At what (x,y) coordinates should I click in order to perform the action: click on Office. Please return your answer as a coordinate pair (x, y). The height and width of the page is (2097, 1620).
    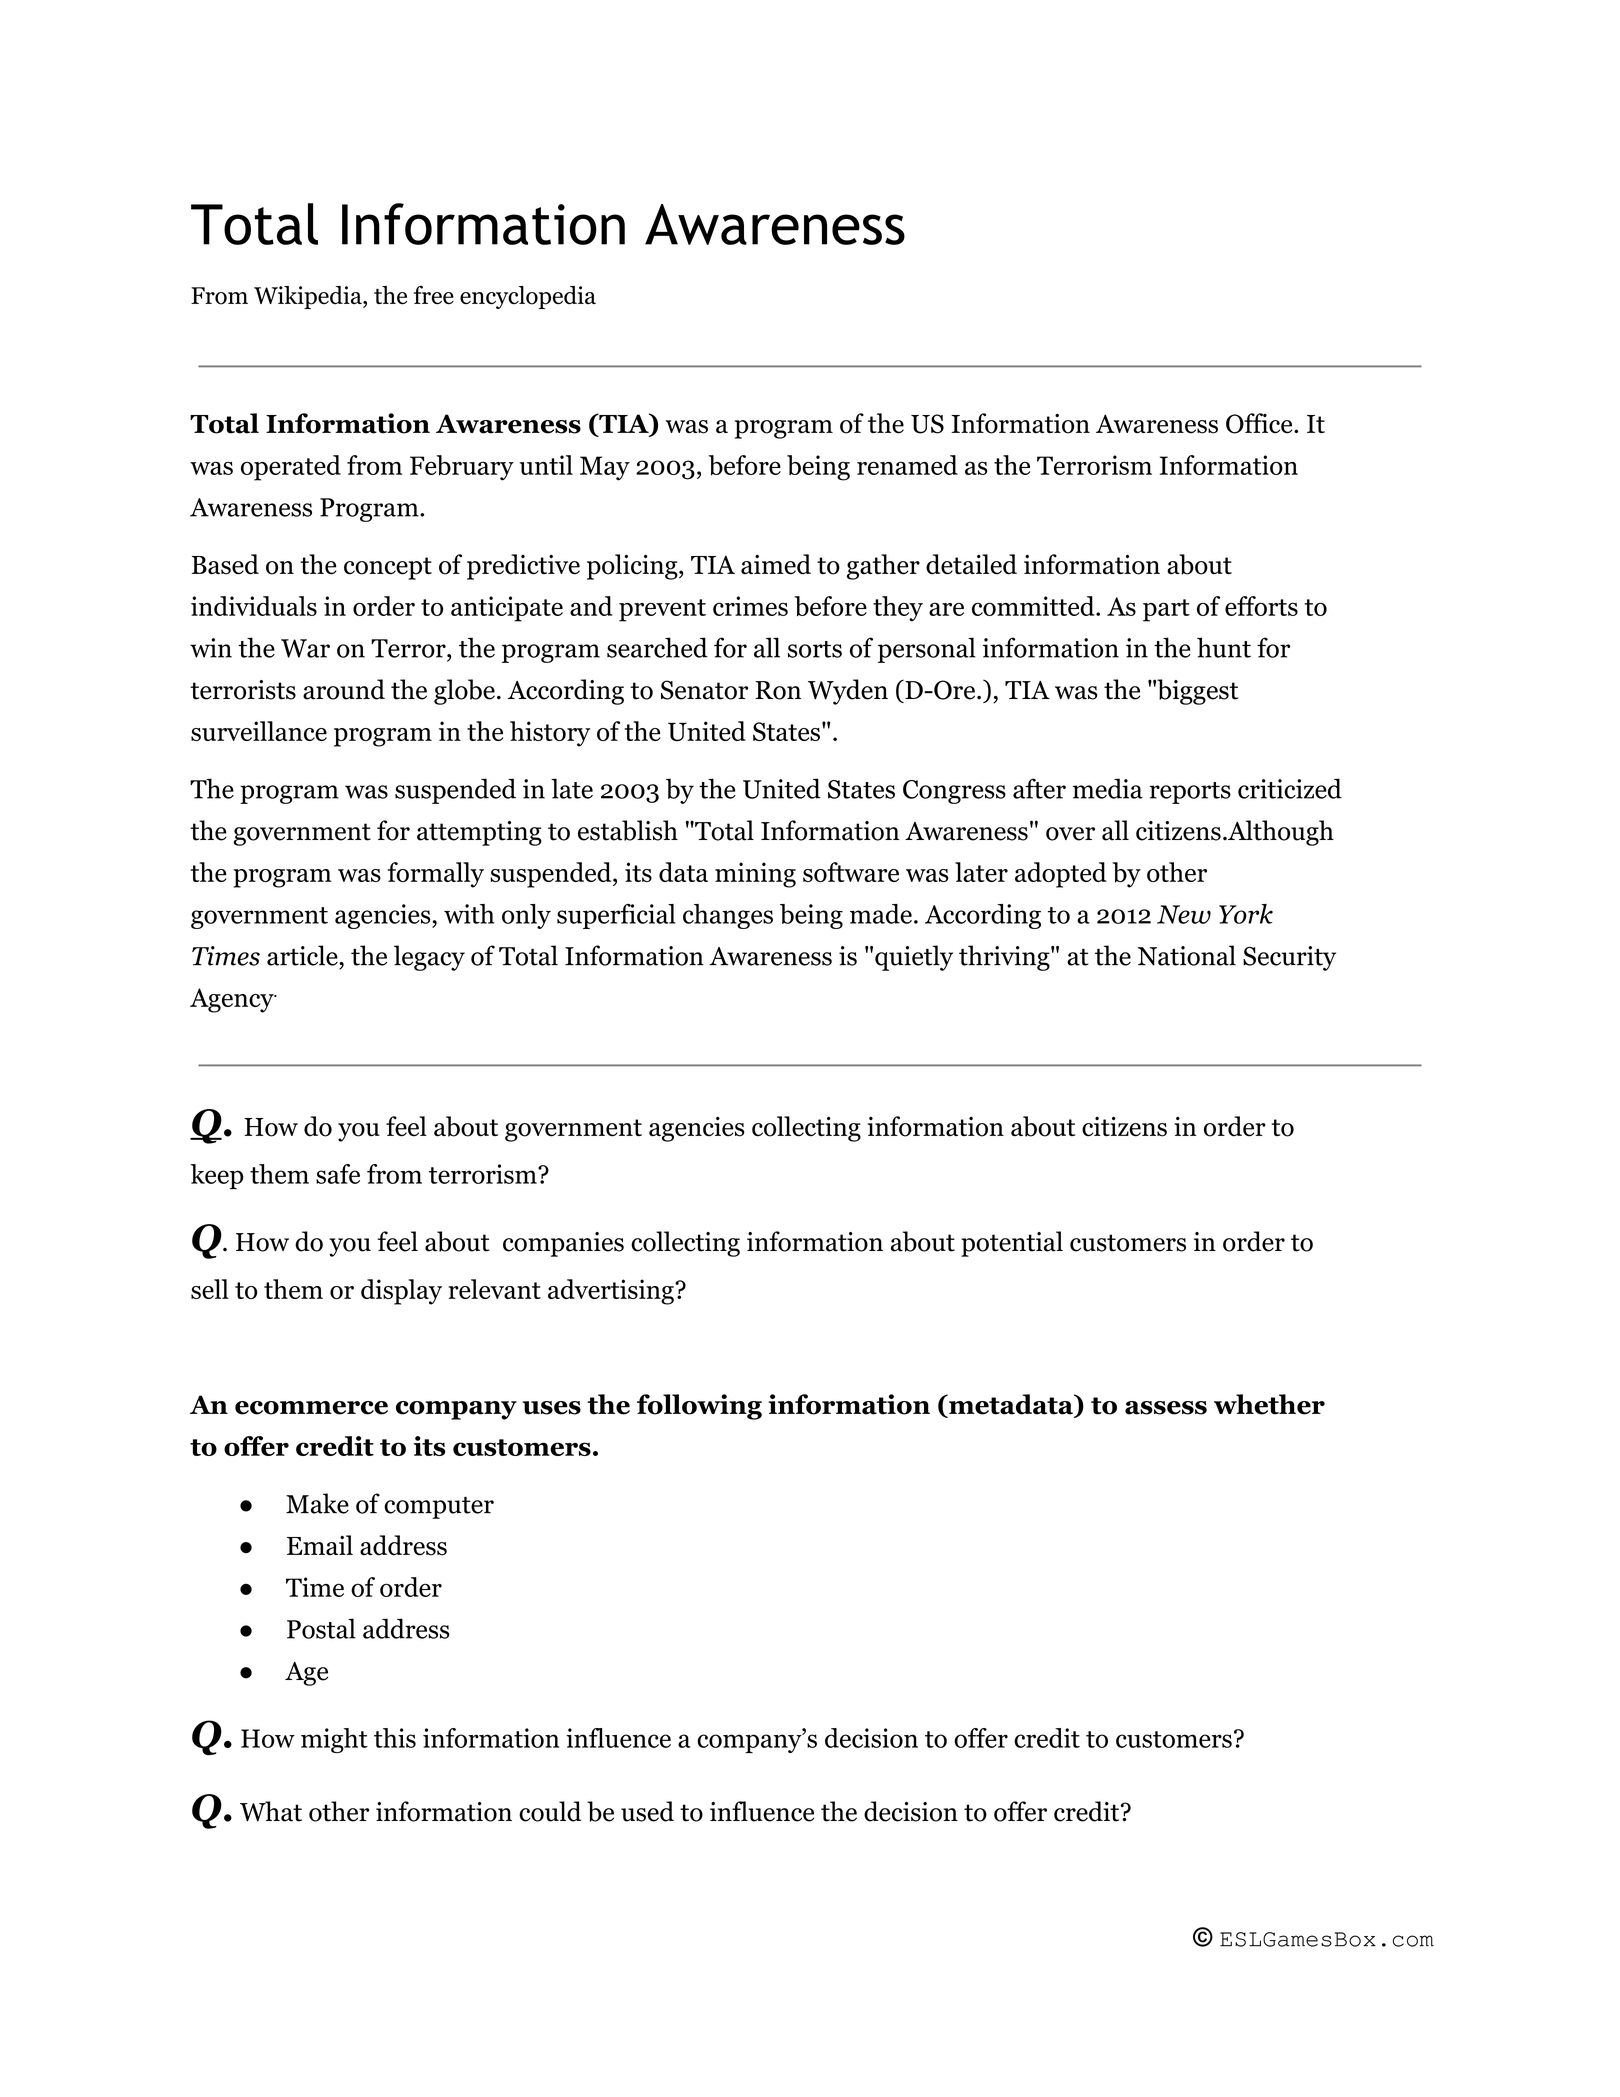
    Looking at the image, I should click on (1260, 423).
